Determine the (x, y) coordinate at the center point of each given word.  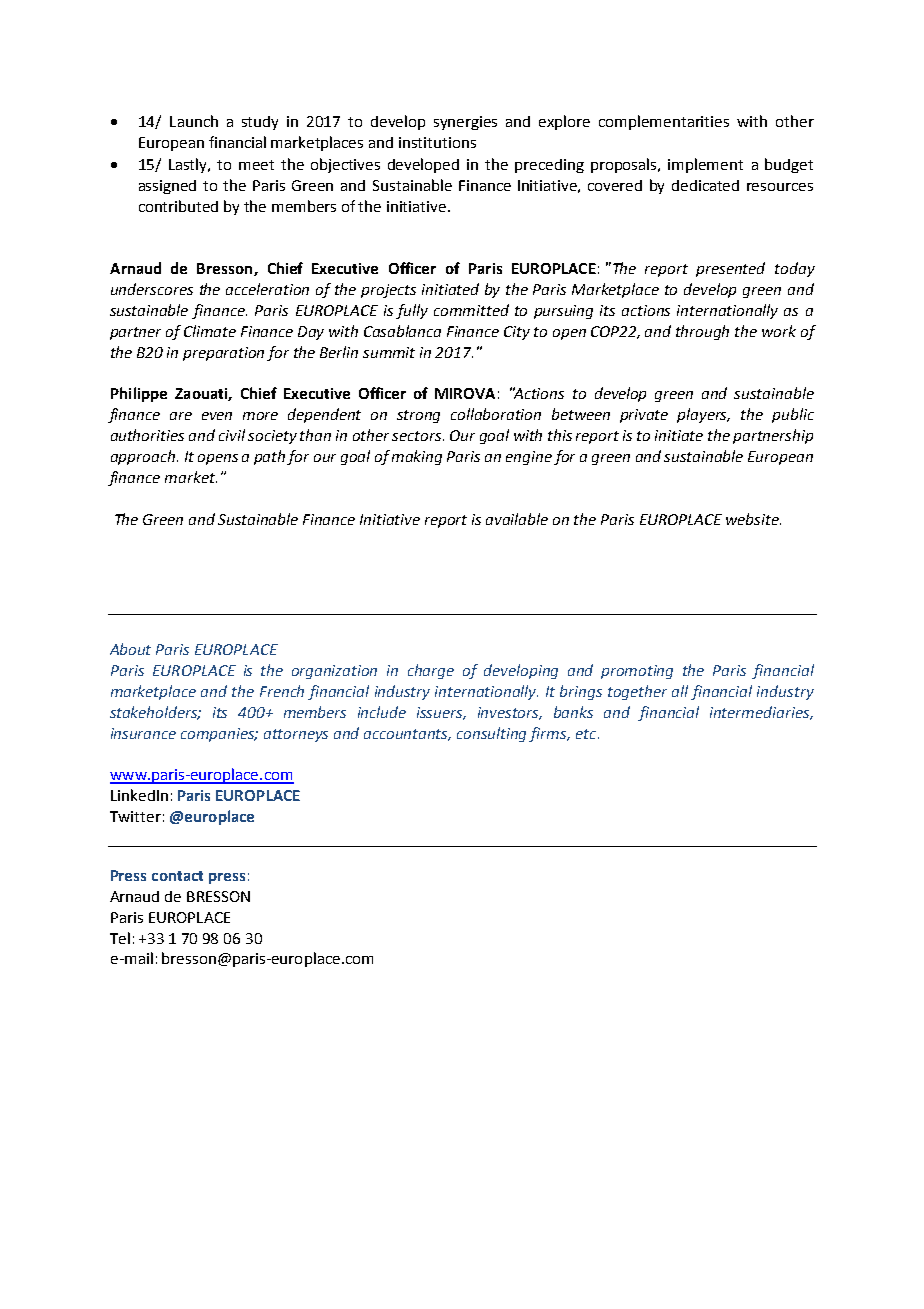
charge (431, 671)
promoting (637, 672)
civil (232, 435)
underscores (152, 289)
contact (177, 876)
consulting (493, 734)
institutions (437, 142)
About (130, 649)
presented (730, 269)
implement (705, 165)
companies (219, 735)
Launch (194, 121)
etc (587, 734)
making (417, 457)
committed (471, 310)
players (703, 415)
